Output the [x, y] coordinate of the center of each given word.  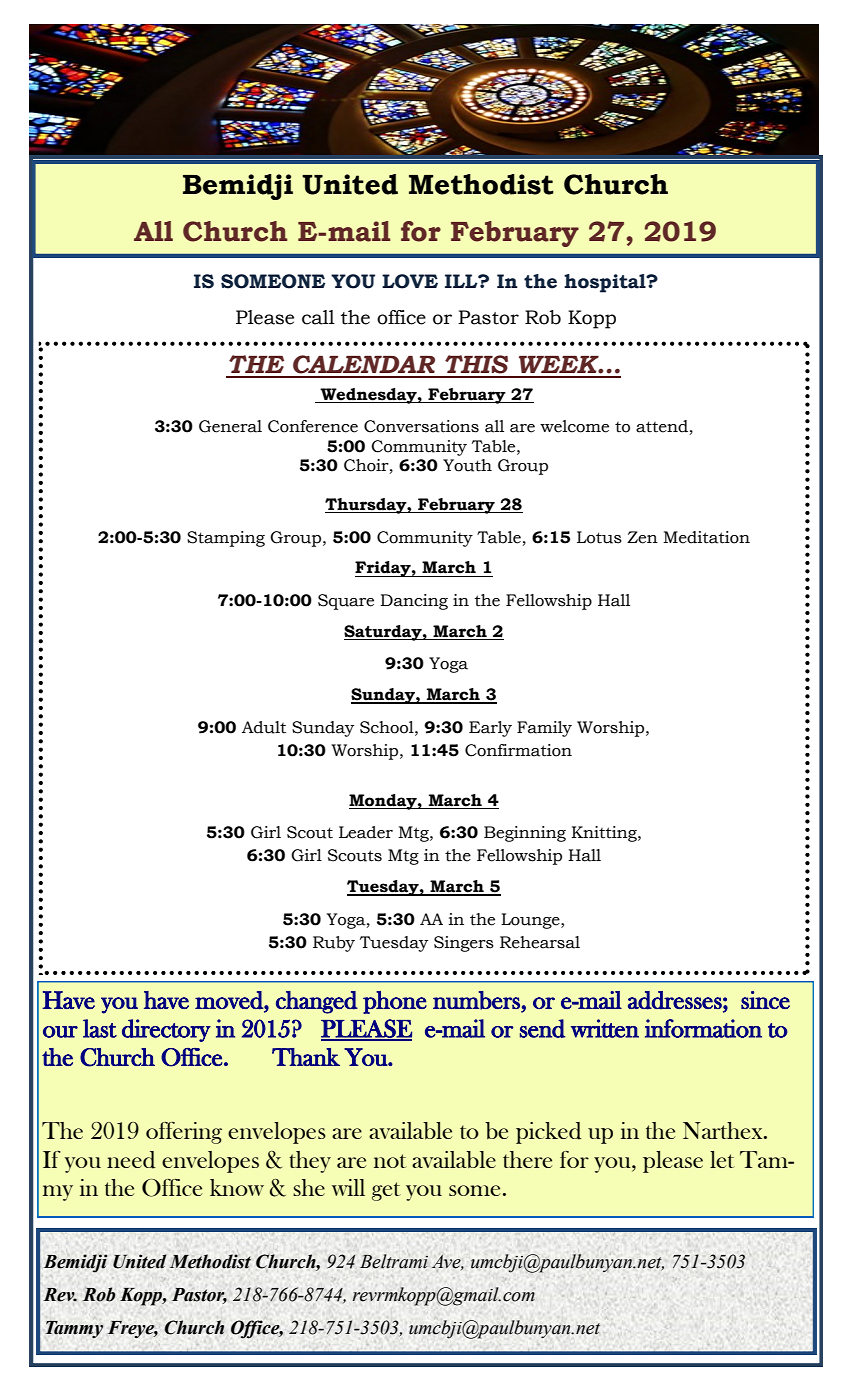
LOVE [410, 281]
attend [662, 426]
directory [166, 1030]
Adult [264, 727]
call [318, 317]
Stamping [226, 539]
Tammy [74, 1329]
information [703, 1028]
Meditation [706, 537]
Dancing [414, 602]
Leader [366, 832]
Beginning [525, 834]
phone [395, 1002]
